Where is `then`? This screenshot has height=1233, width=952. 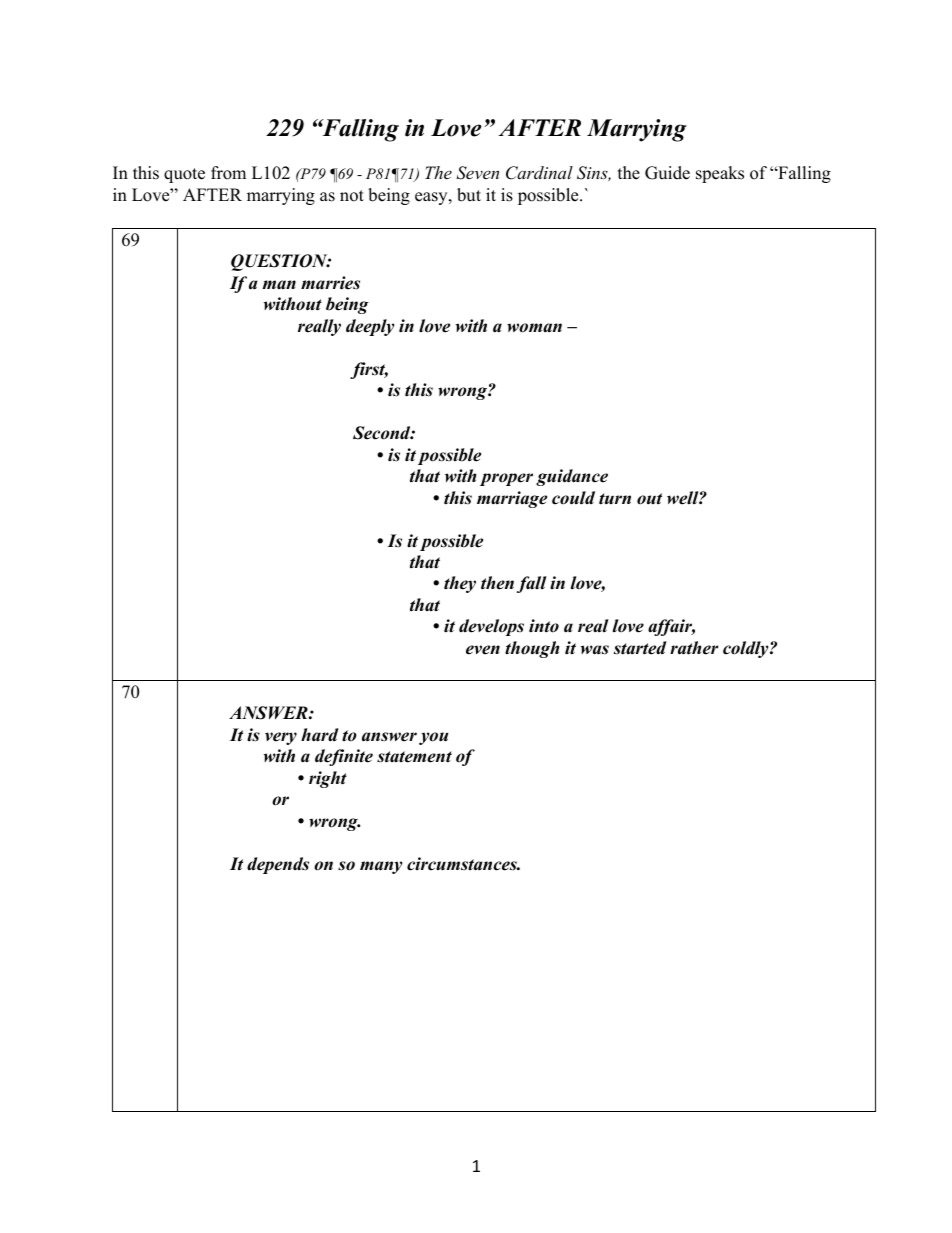
then is located at coordinates (497, 583).
